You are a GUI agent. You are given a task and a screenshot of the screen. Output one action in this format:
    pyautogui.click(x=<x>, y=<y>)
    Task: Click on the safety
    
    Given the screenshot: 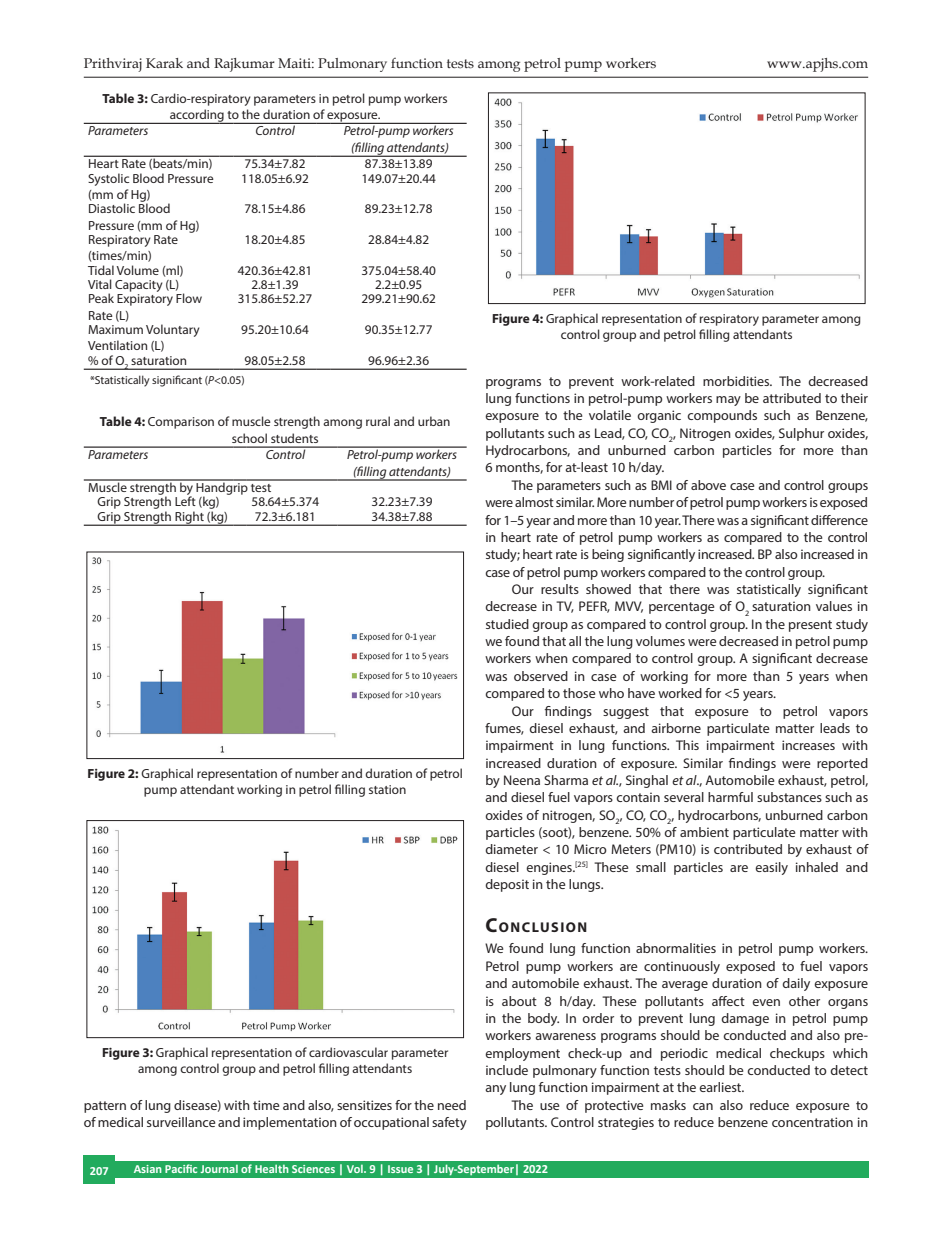 What is the action you would take?
    pyautogui.click(x=449, y=1123)
